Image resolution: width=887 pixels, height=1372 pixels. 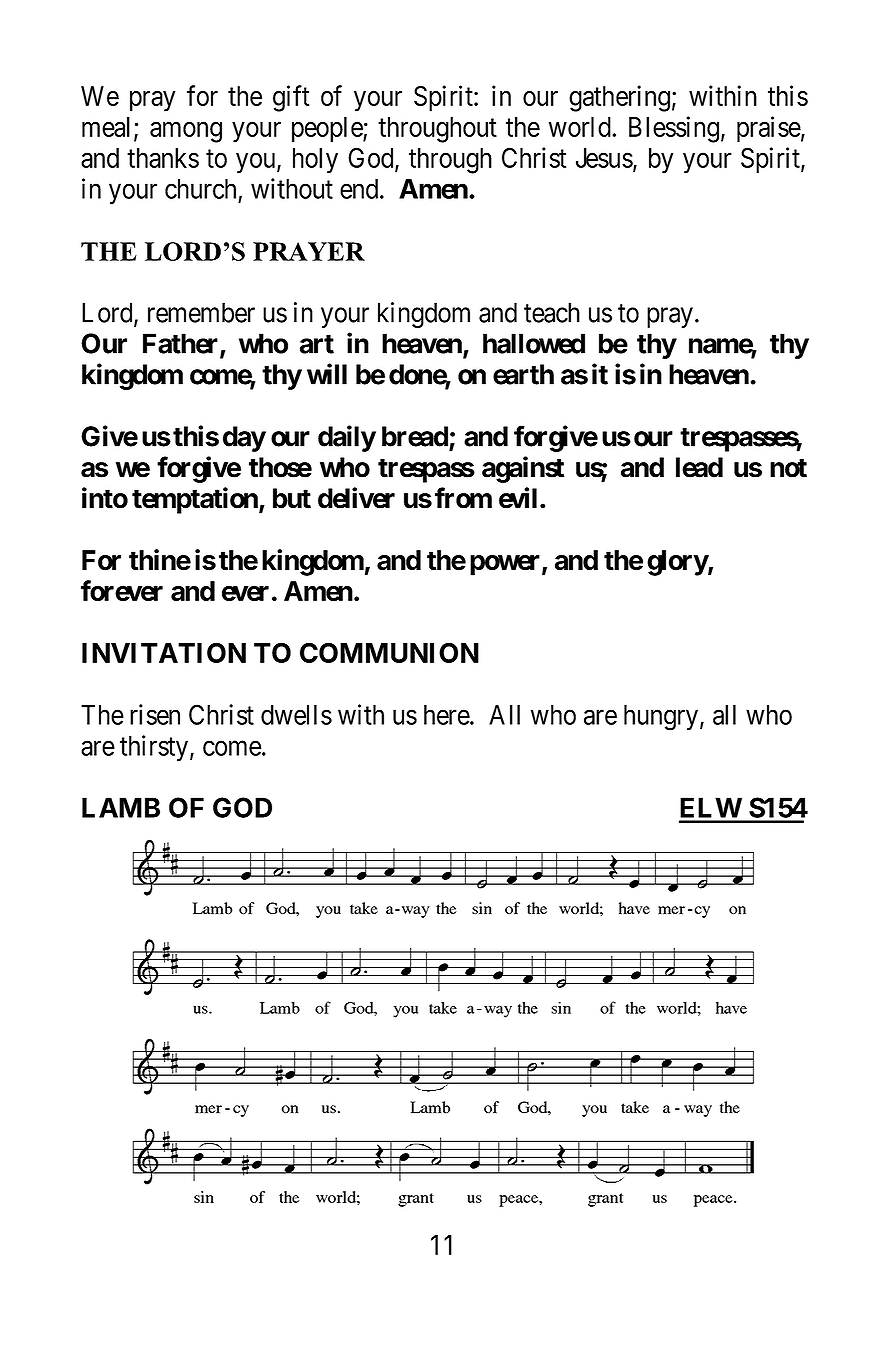 What do you see at coordinates (186, 132) in the document?
I see `among` at bounding box center [186, 132].
